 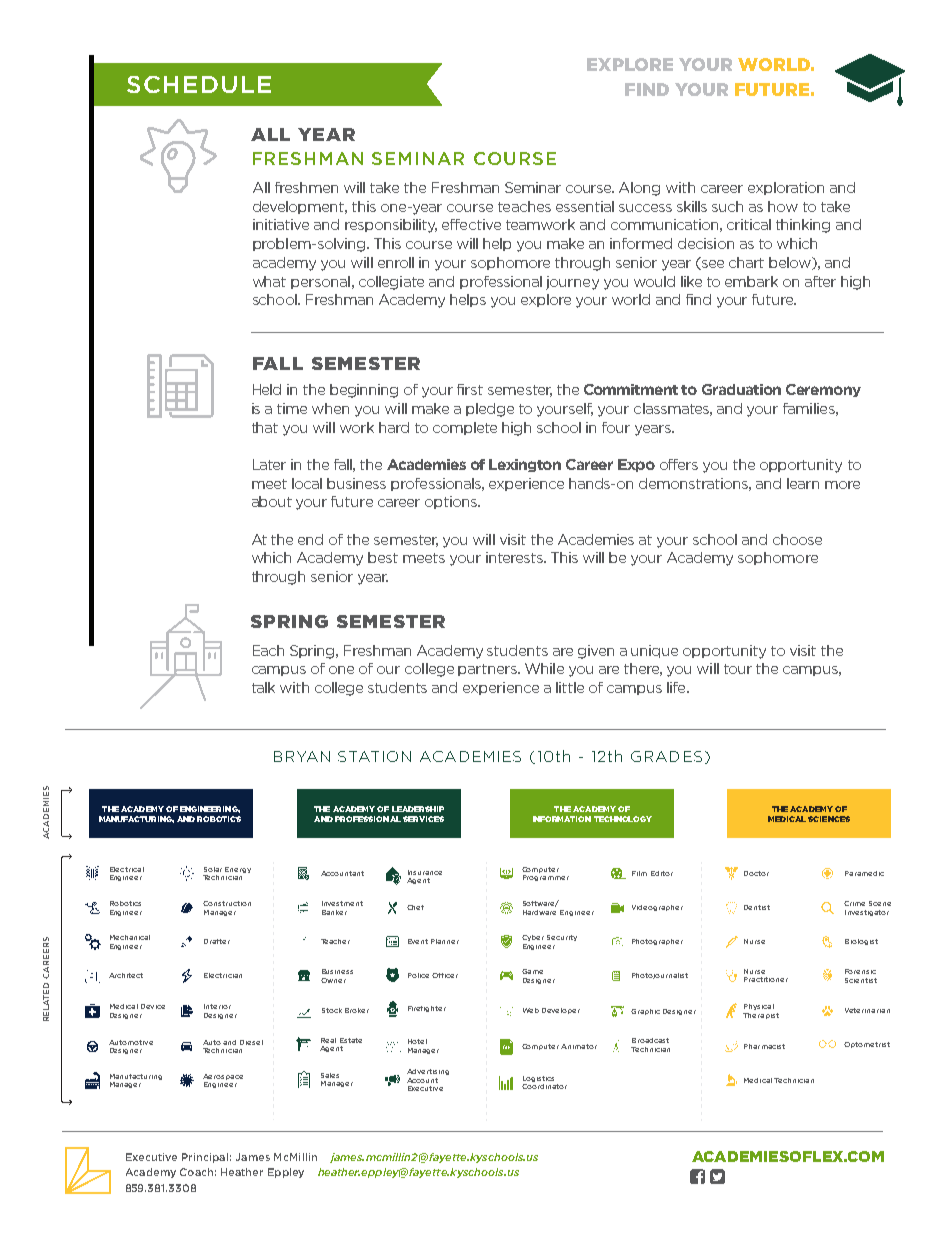 I want to click on SCHEDULE, so click(x=199, y=84).
